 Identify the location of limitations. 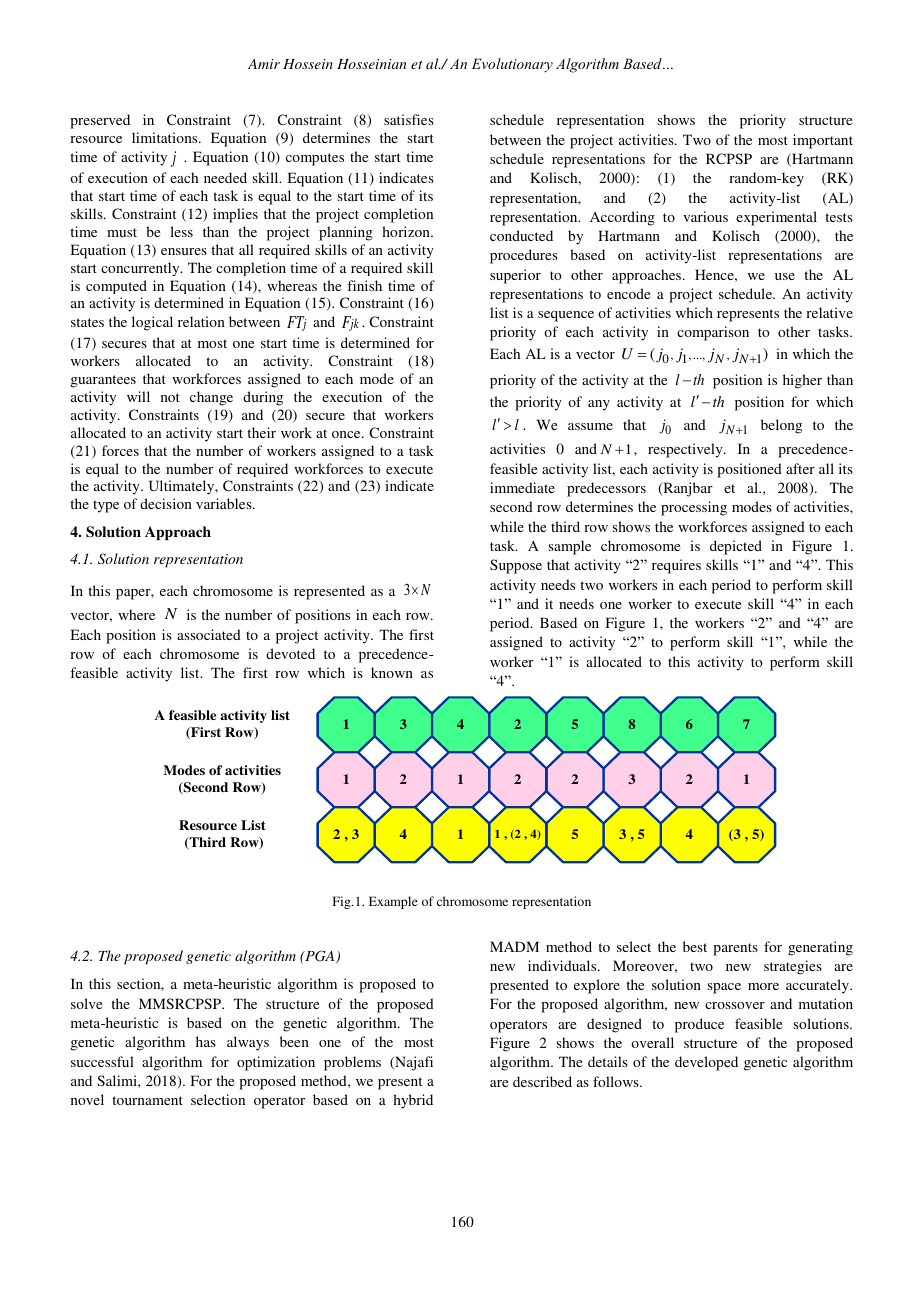
(166, 137).
